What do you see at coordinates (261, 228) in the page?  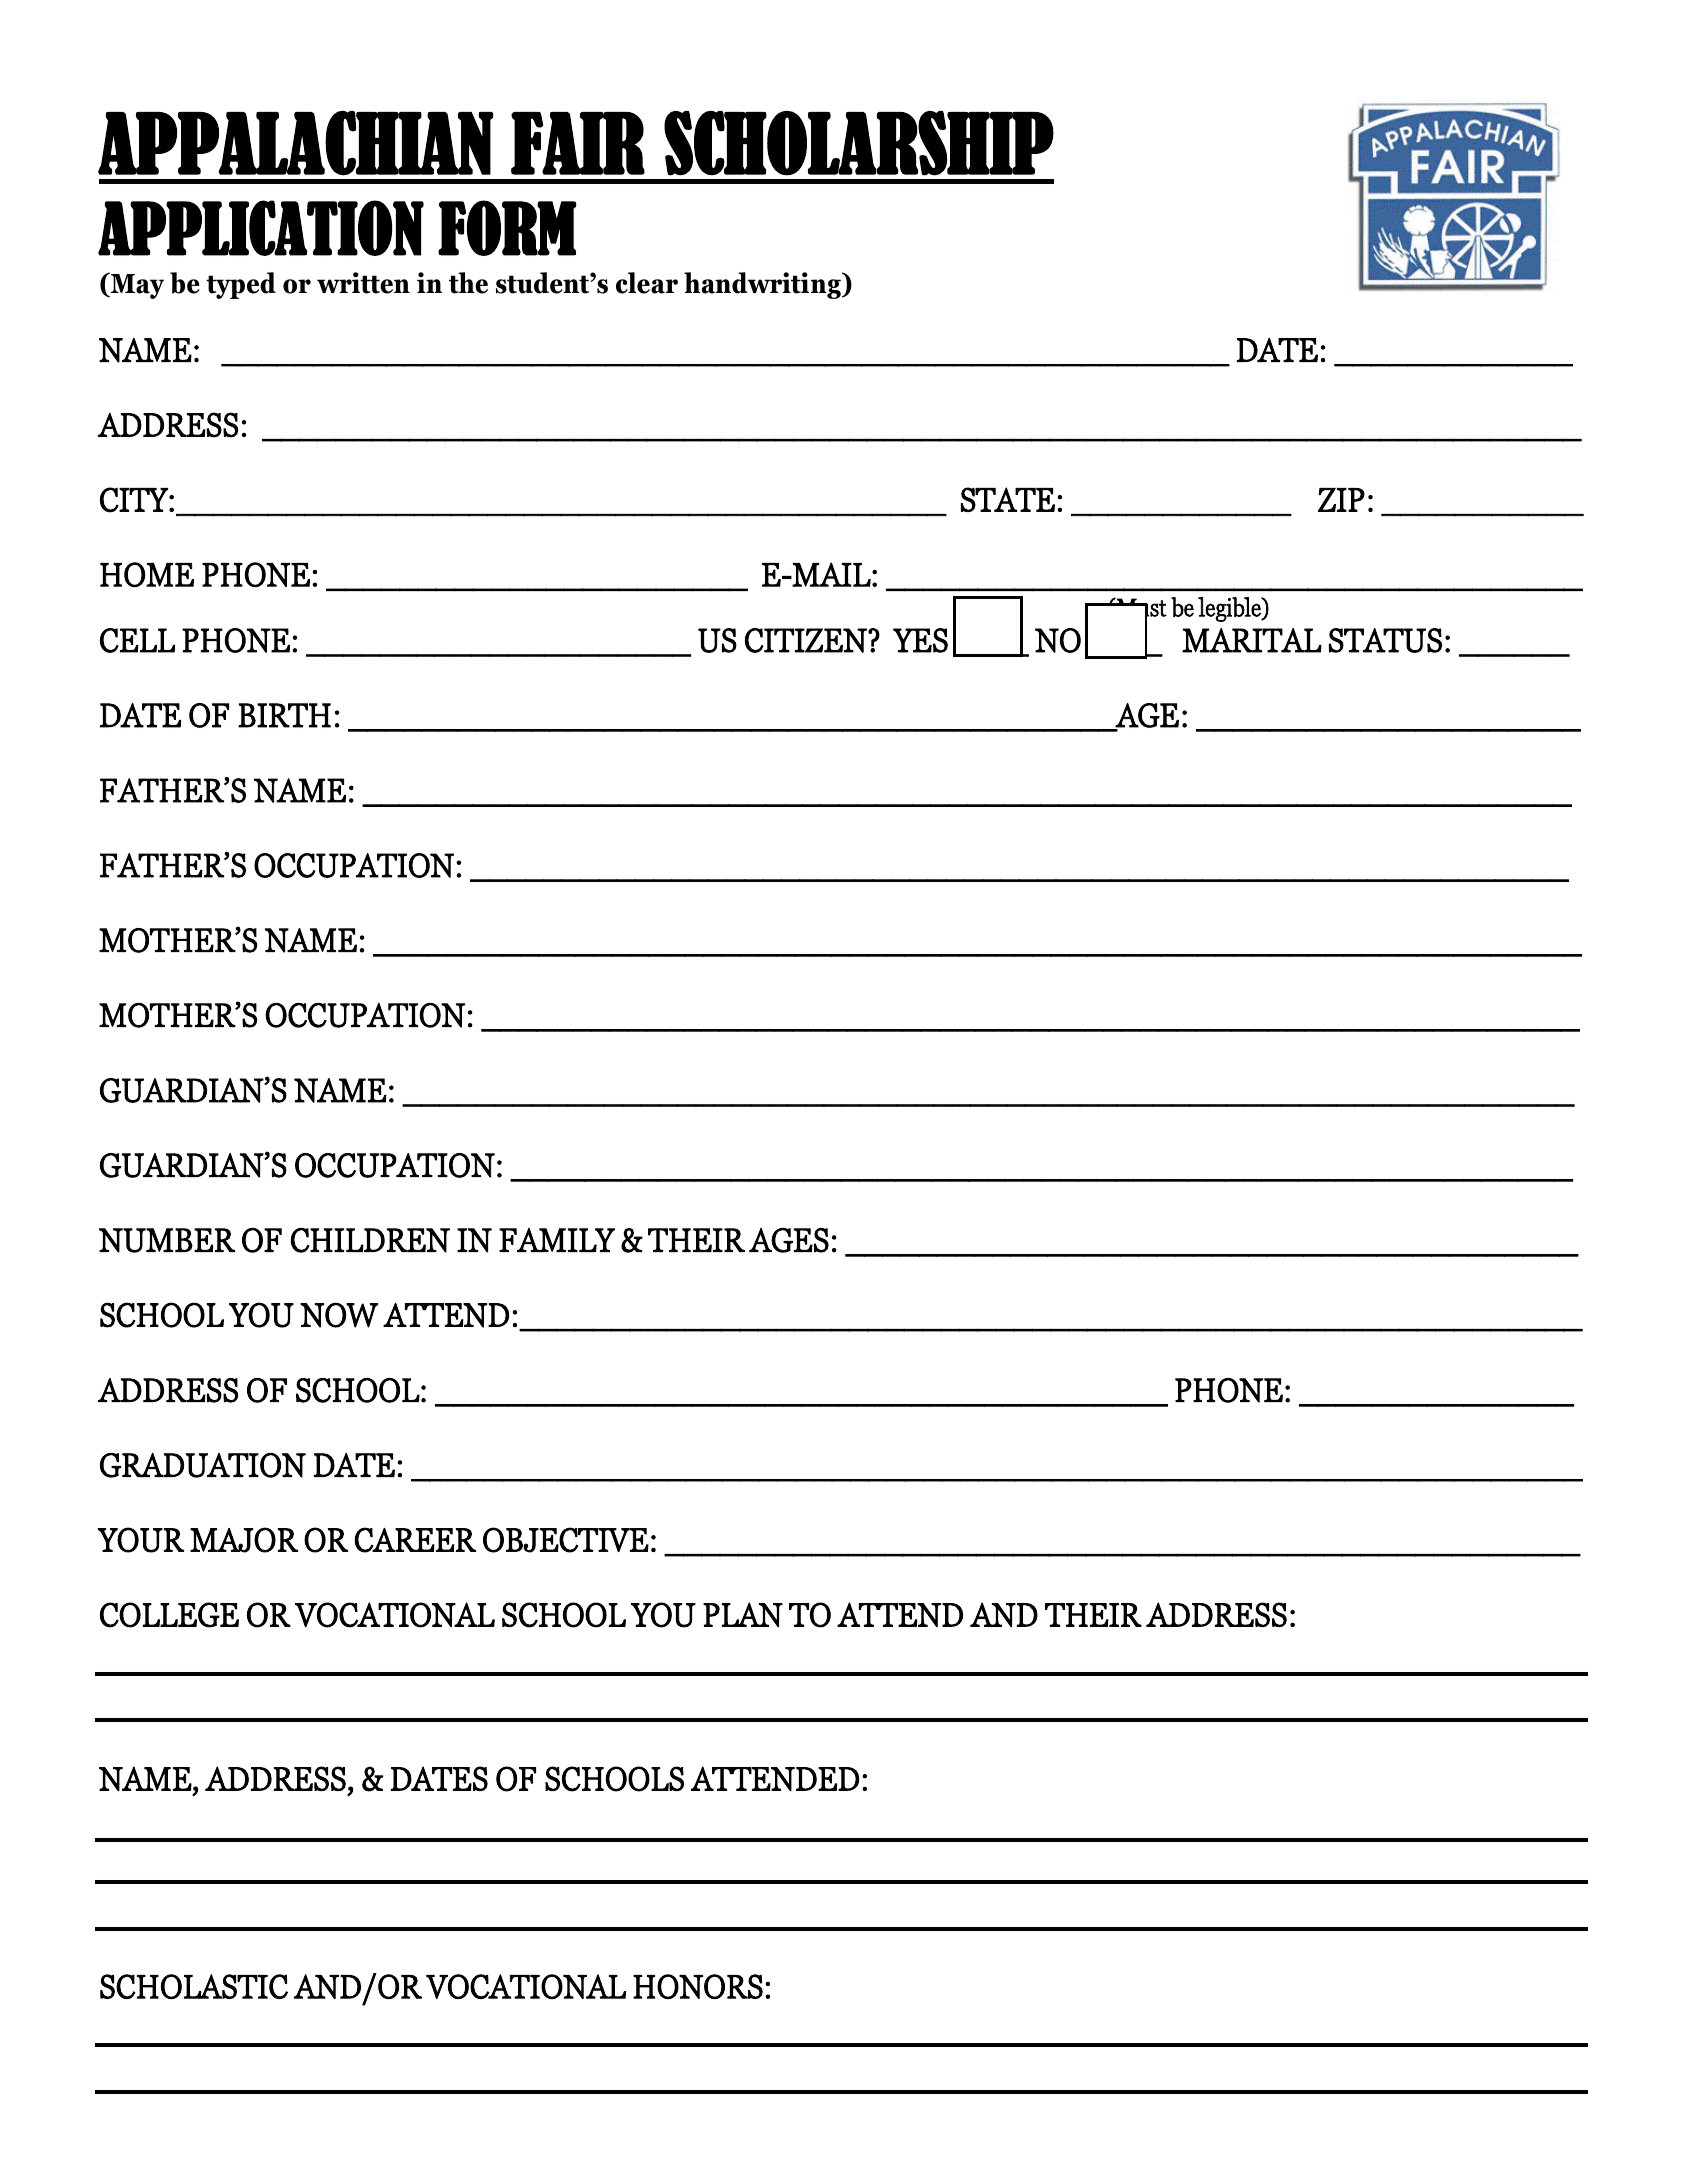 I see `APPLICATION` at bounding box center [261, 228].
